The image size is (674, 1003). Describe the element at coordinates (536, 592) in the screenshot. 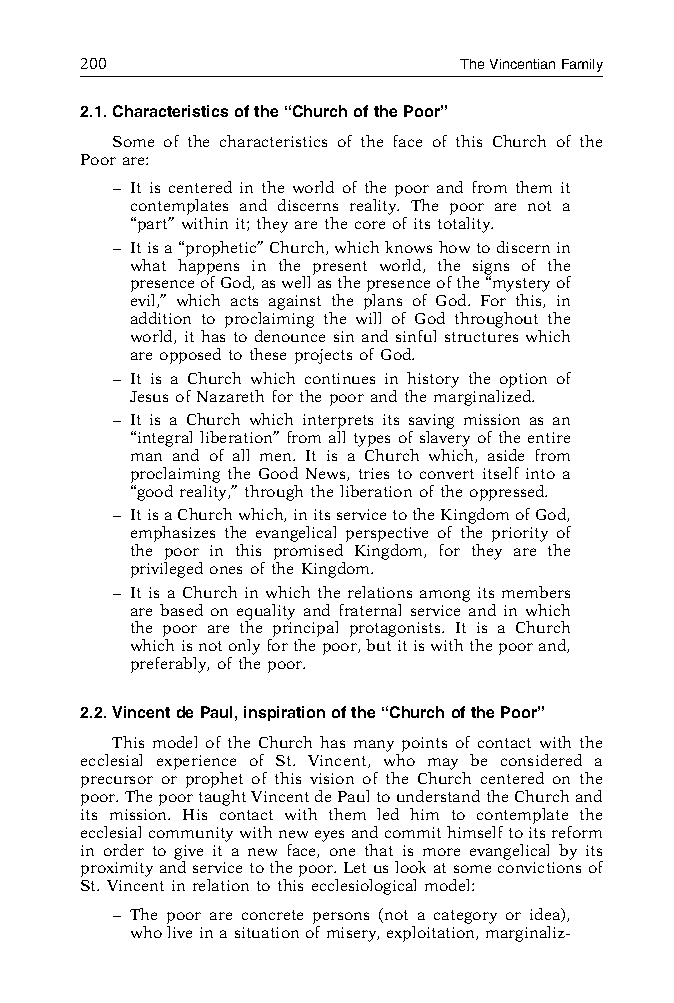

I see `members` at that location.
